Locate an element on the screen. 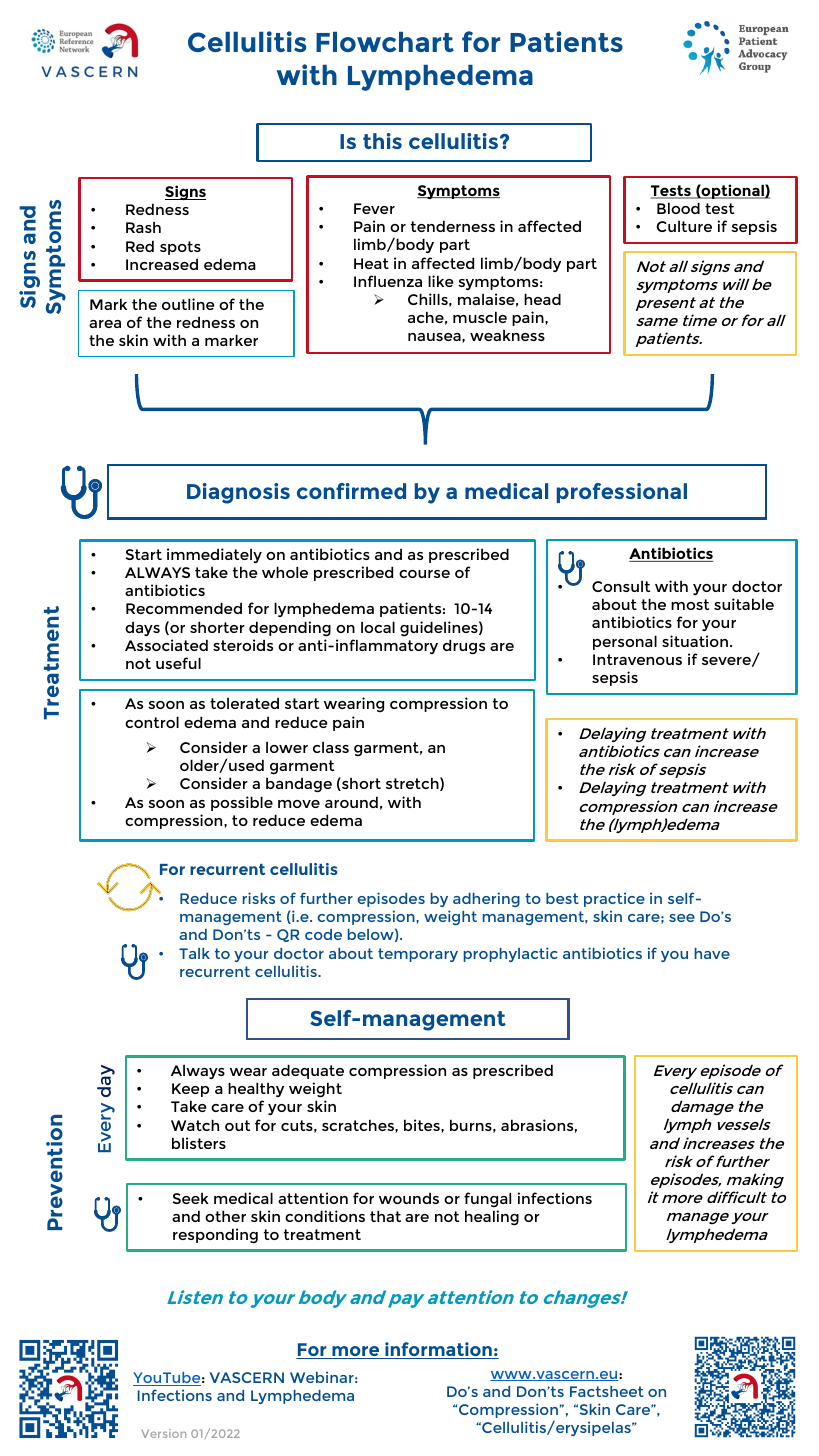 The image size is (819, 1456). information is located at coordinates (438, 1350).
